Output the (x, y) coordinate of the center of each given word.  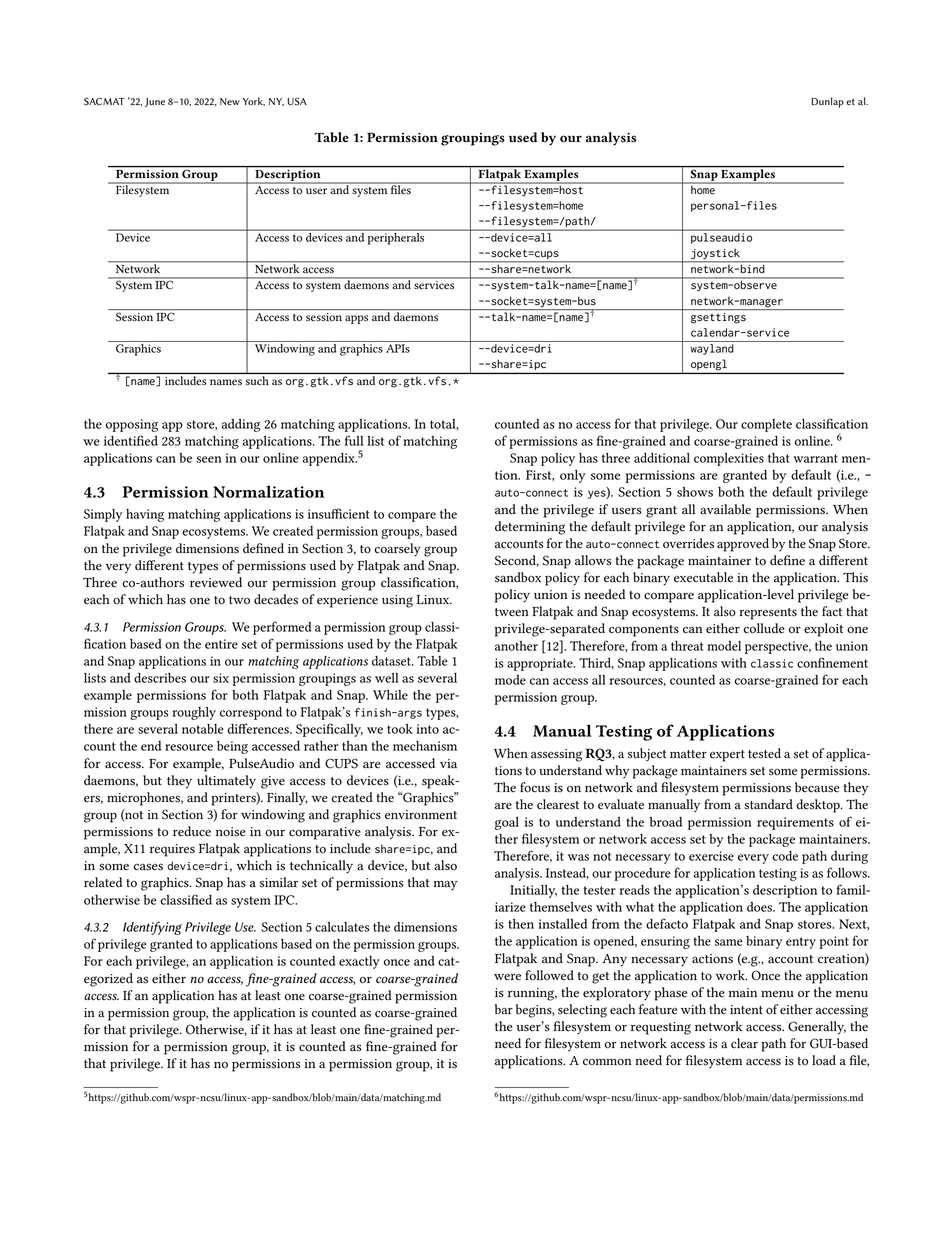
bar (504, 1009)
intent (746, 1010)
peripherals (396, 237)
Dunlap (828, 102)
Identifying (152, 928)
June (155, 102)
